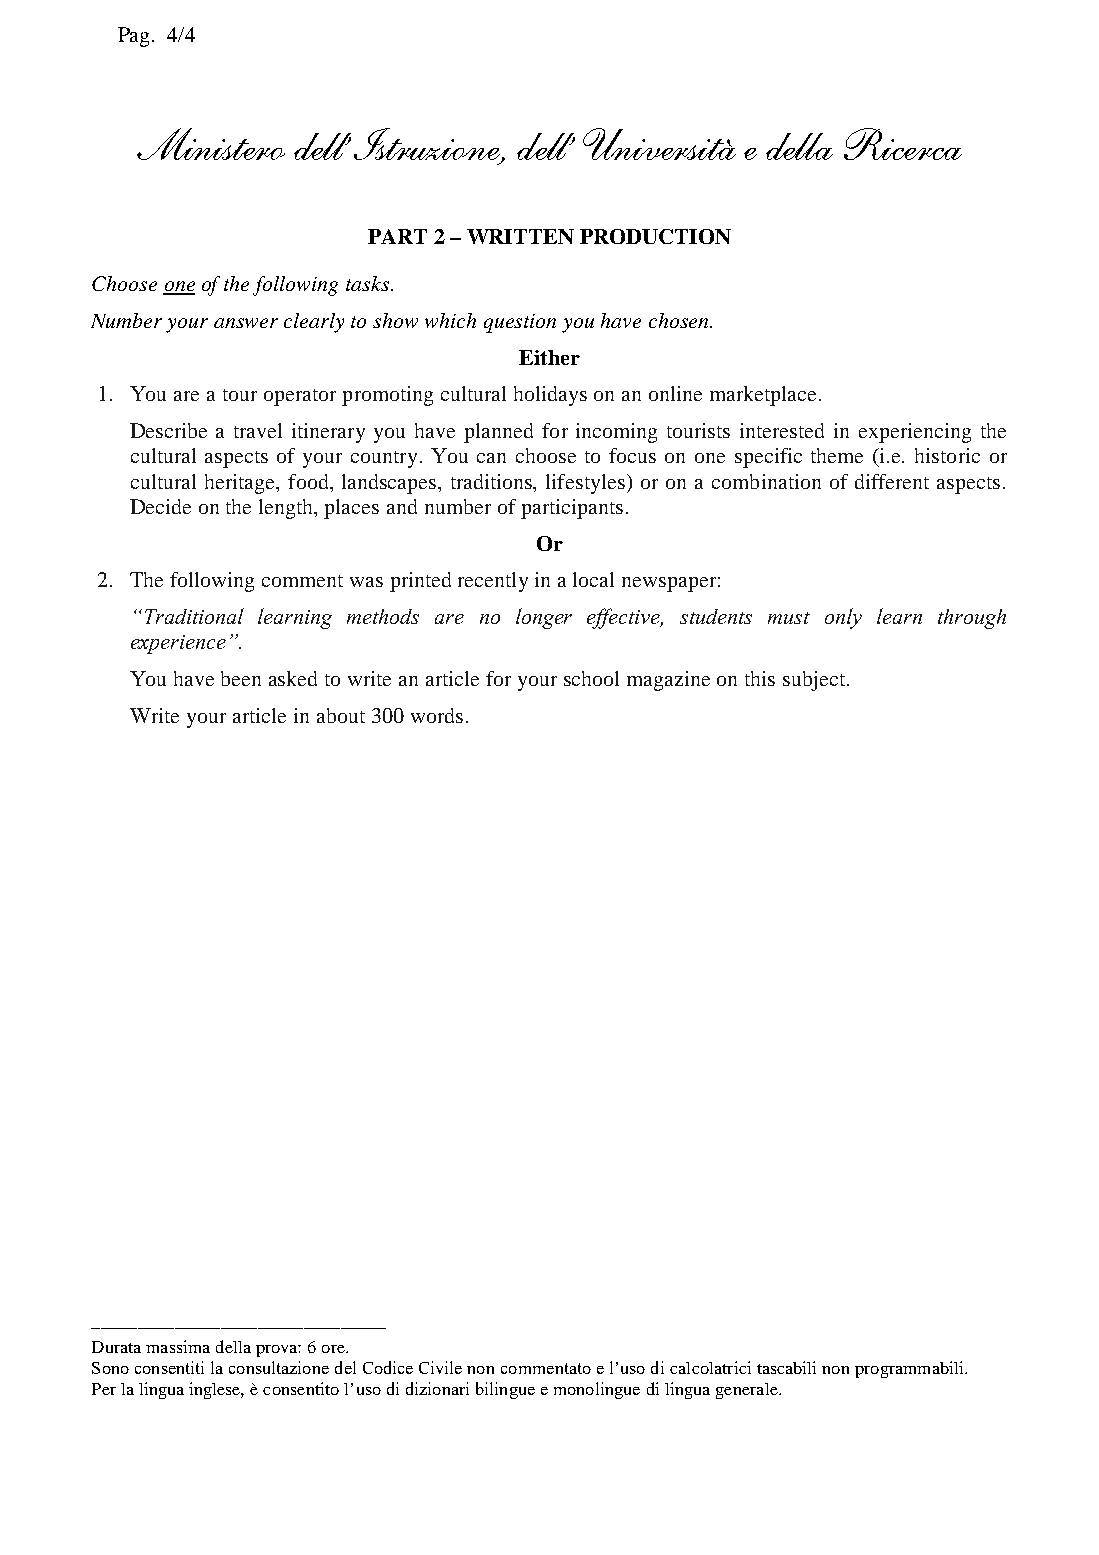 The height and width of the screenshot is (1555, 1099). Describe the element at coordinates (440, 1367) in the screenshot. I see `Civile` at that location.
